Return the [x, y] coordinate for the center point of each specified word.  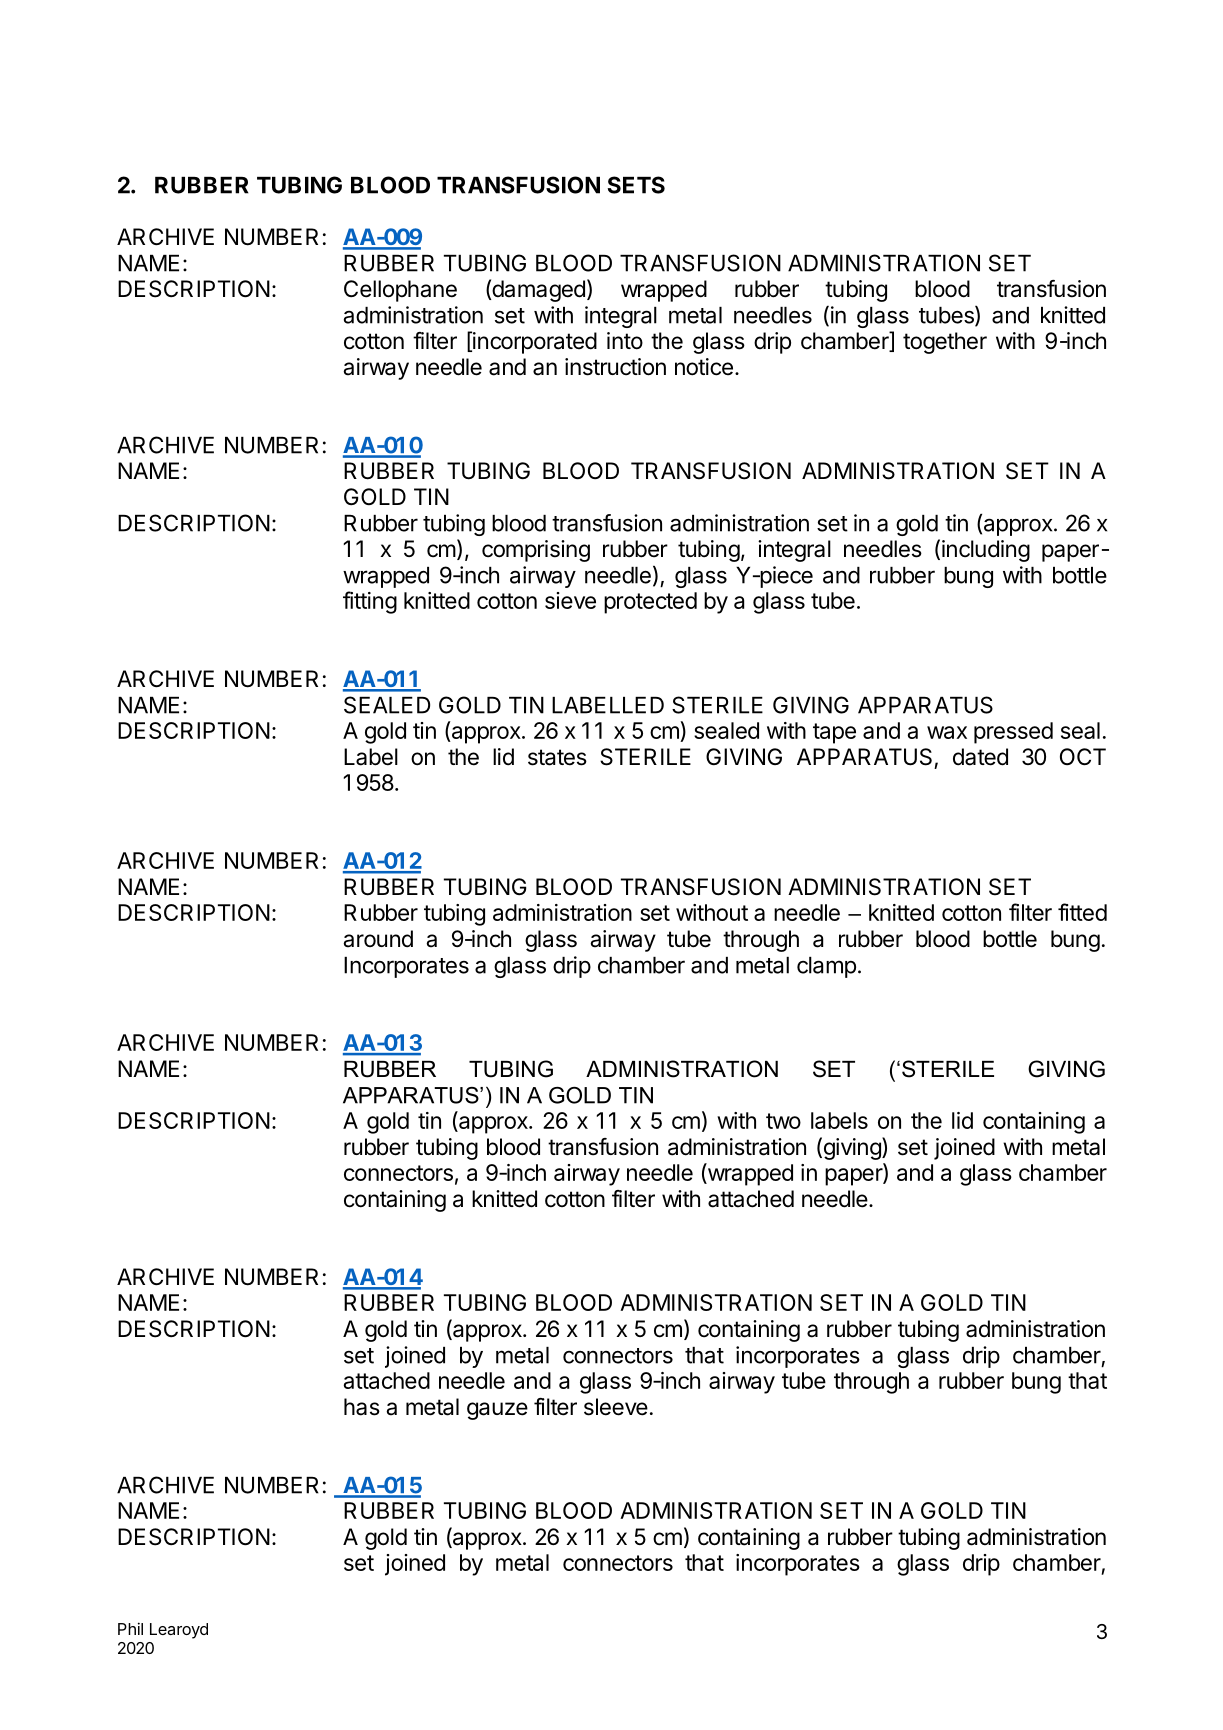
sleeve [616, 1407]
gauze [497, 1411]
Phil [130, 1628]
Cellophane [400, 291]
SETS [636, 185]
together [945, 343]
